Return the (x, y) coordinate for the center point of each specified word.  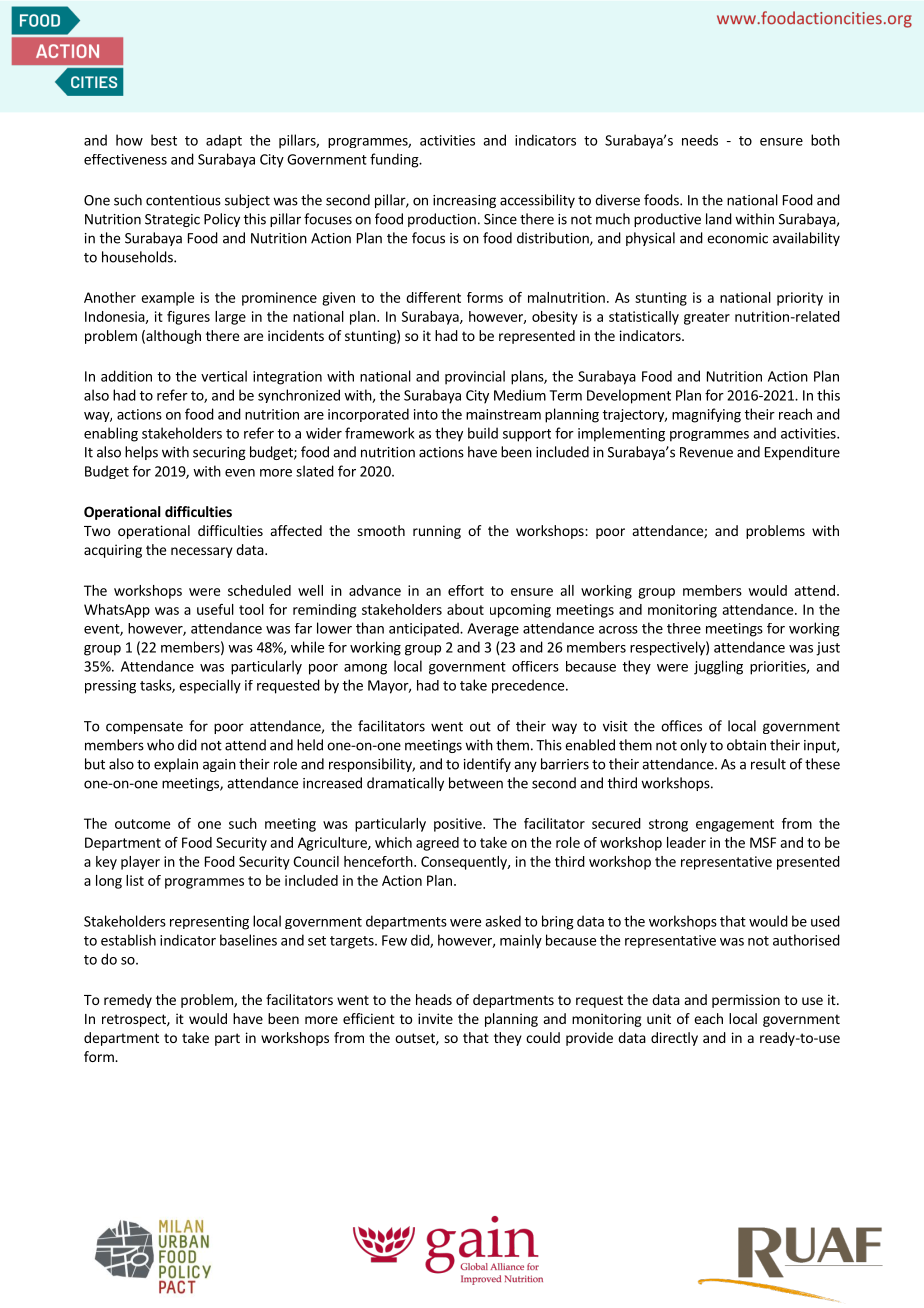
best (164, 140)
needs (700, 140)
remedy (128, 1001)
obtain (746, 745)
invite (435, 1018)
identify (487, 765)
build (483, 433)
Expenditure (802, 453)
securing (219, 453)
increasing (464, 201)
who (160, 745)
